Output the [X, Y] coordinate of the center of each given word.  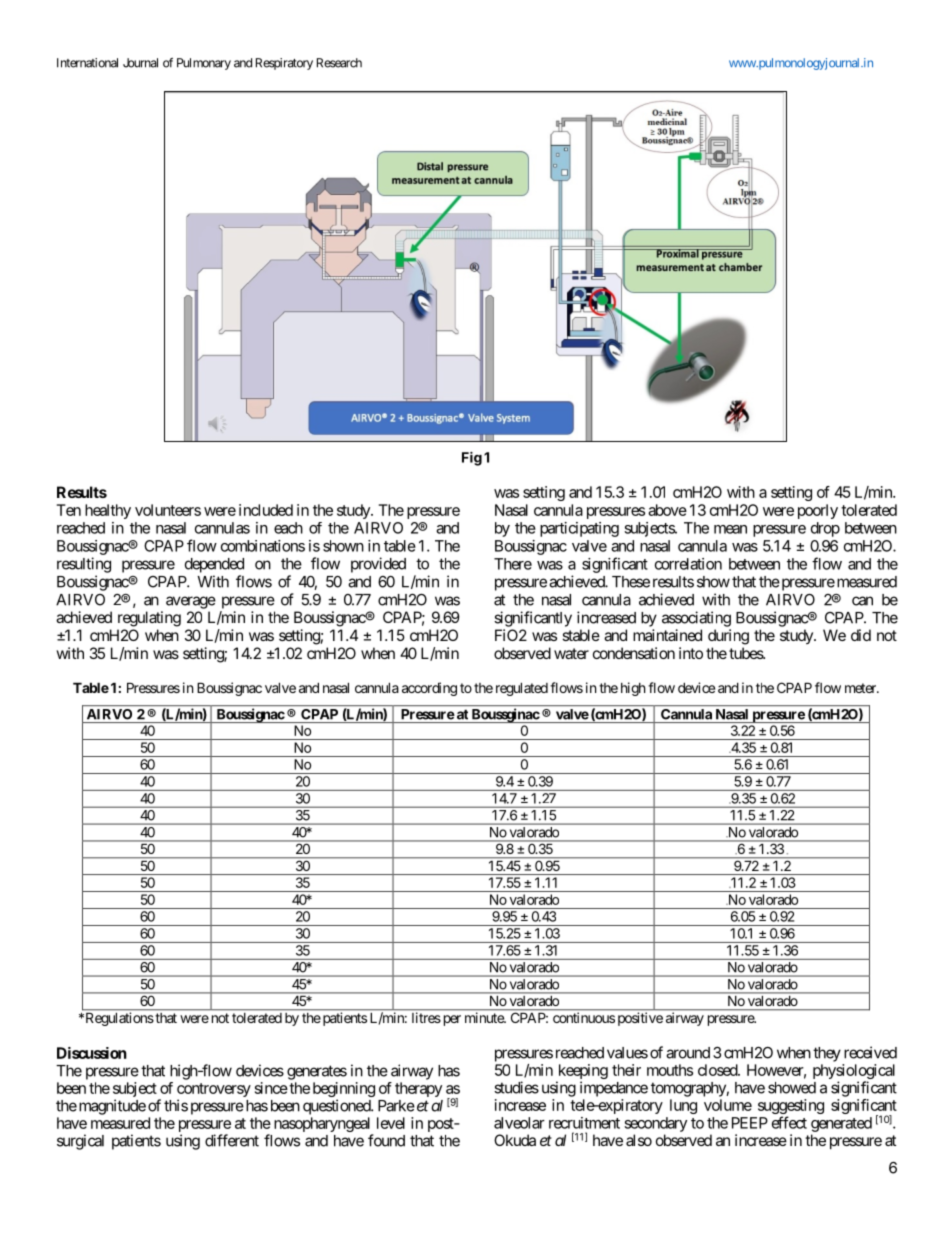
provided [378, 565]
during [728, 637]
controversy [214, 1091]
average [191, 602]
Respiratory [284, 64]
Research [339, 63]
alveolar [519, 1123]
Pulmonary [204, 64]
